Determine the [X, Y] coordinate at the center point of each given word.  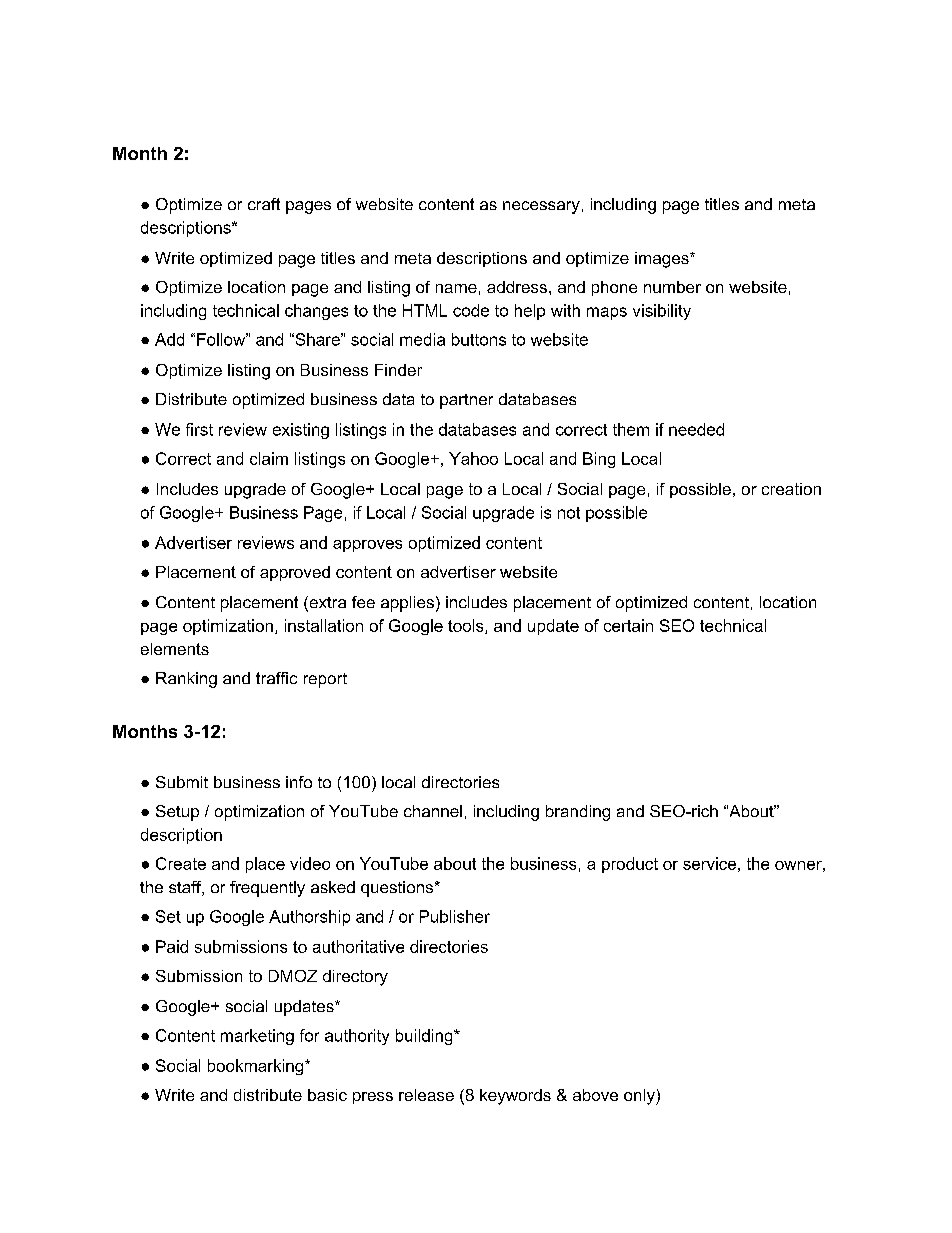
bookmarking [257, 1067]
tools [467, 626]
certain [628, 625]
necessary [541, 207]
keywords [515, 1097]
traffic [276, 678]
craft [264, 204]
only [640, 1097]
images [663, 260]
